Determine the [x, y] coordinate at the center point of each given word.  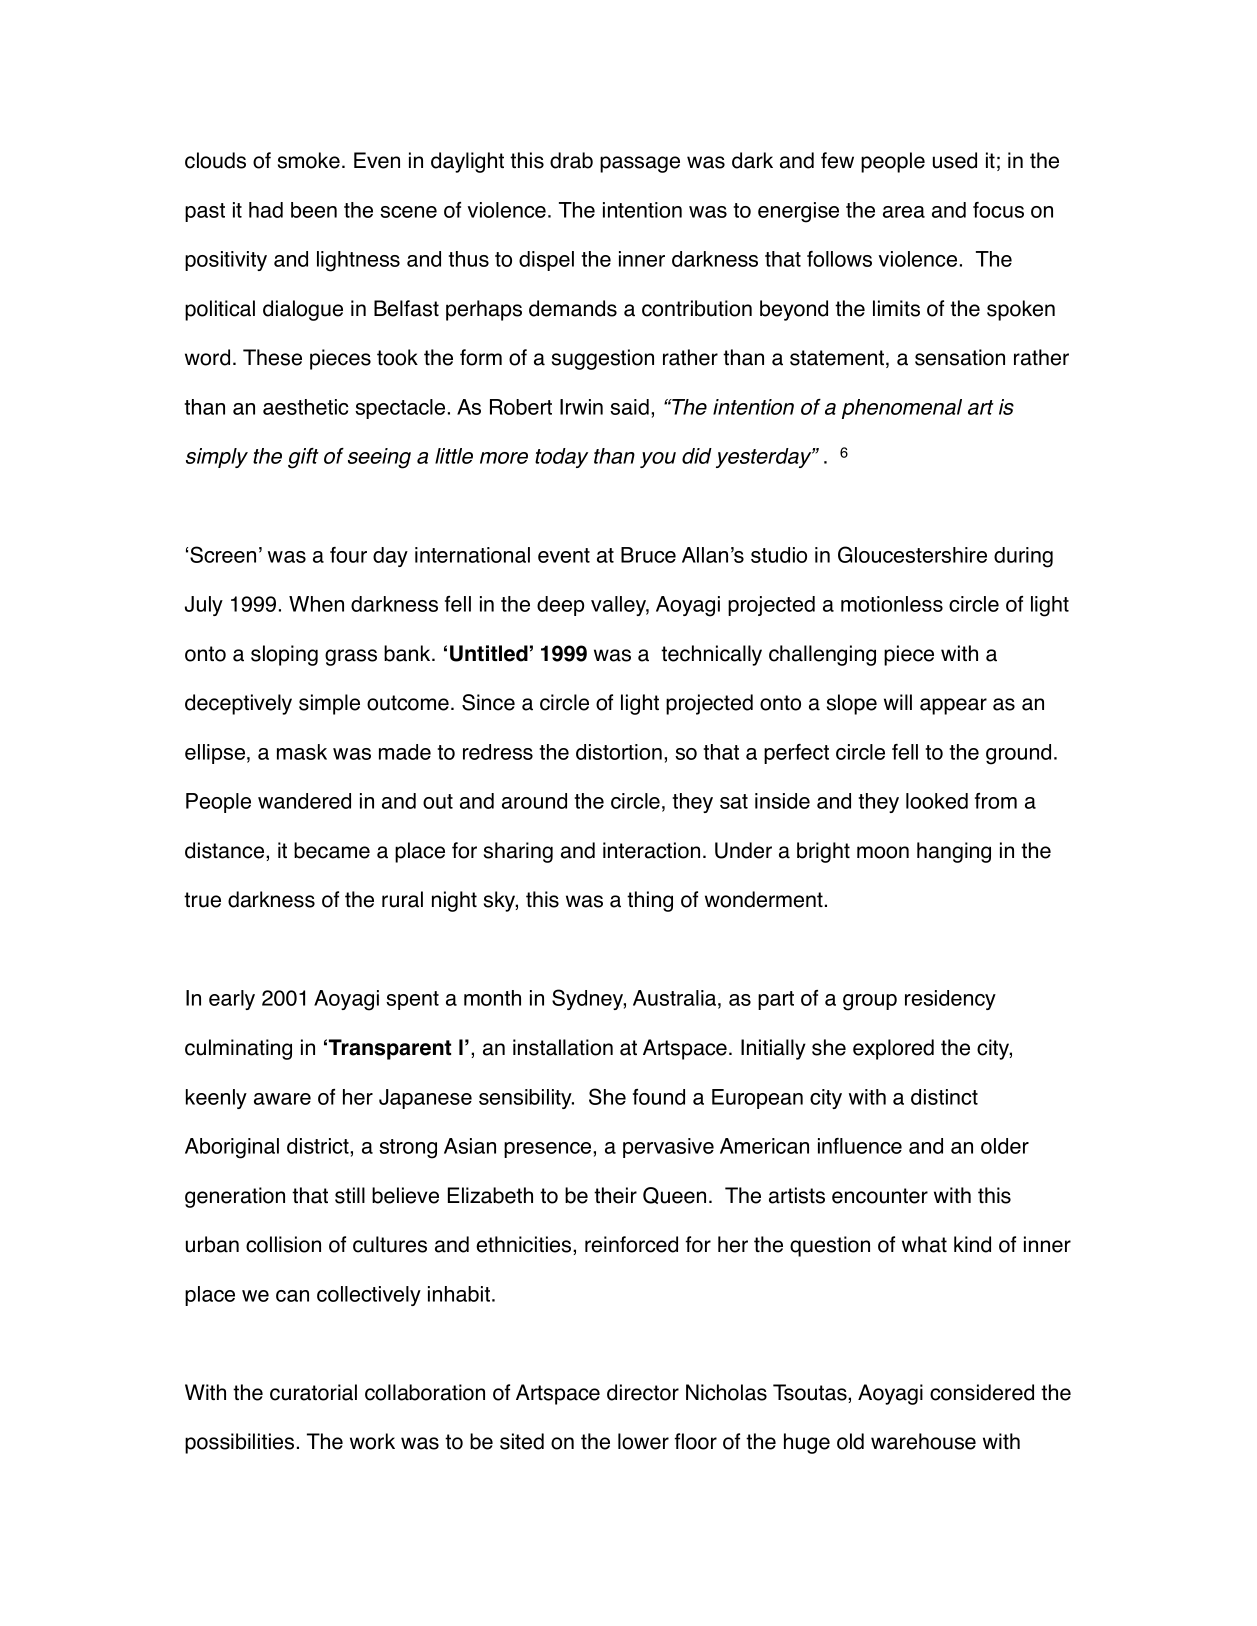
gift [303, 458]
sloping [284, 655]
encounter [880, 1196]
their [615, 1195]
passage [640, 164]
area [904, 212]
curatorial [313, 1392]
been [314, 210]
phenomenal [902, 409]
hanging [954, 852]
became [332, 850]
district [319, 1146]
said [629, 407]
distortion [619, 752]
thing [650, 901]
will [898, 702]
